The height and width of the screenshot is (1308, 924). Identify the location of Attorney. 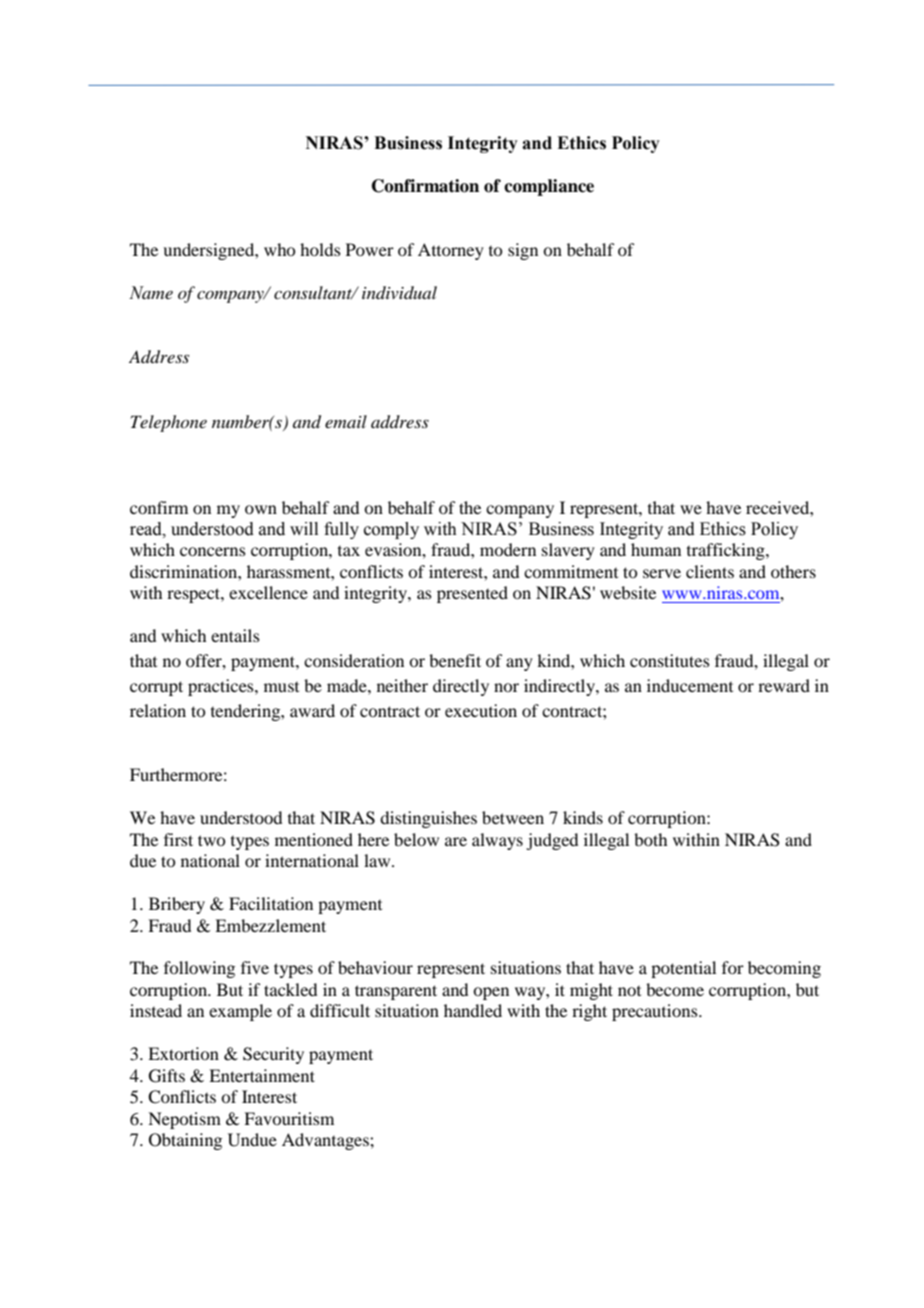
(451, 251).
